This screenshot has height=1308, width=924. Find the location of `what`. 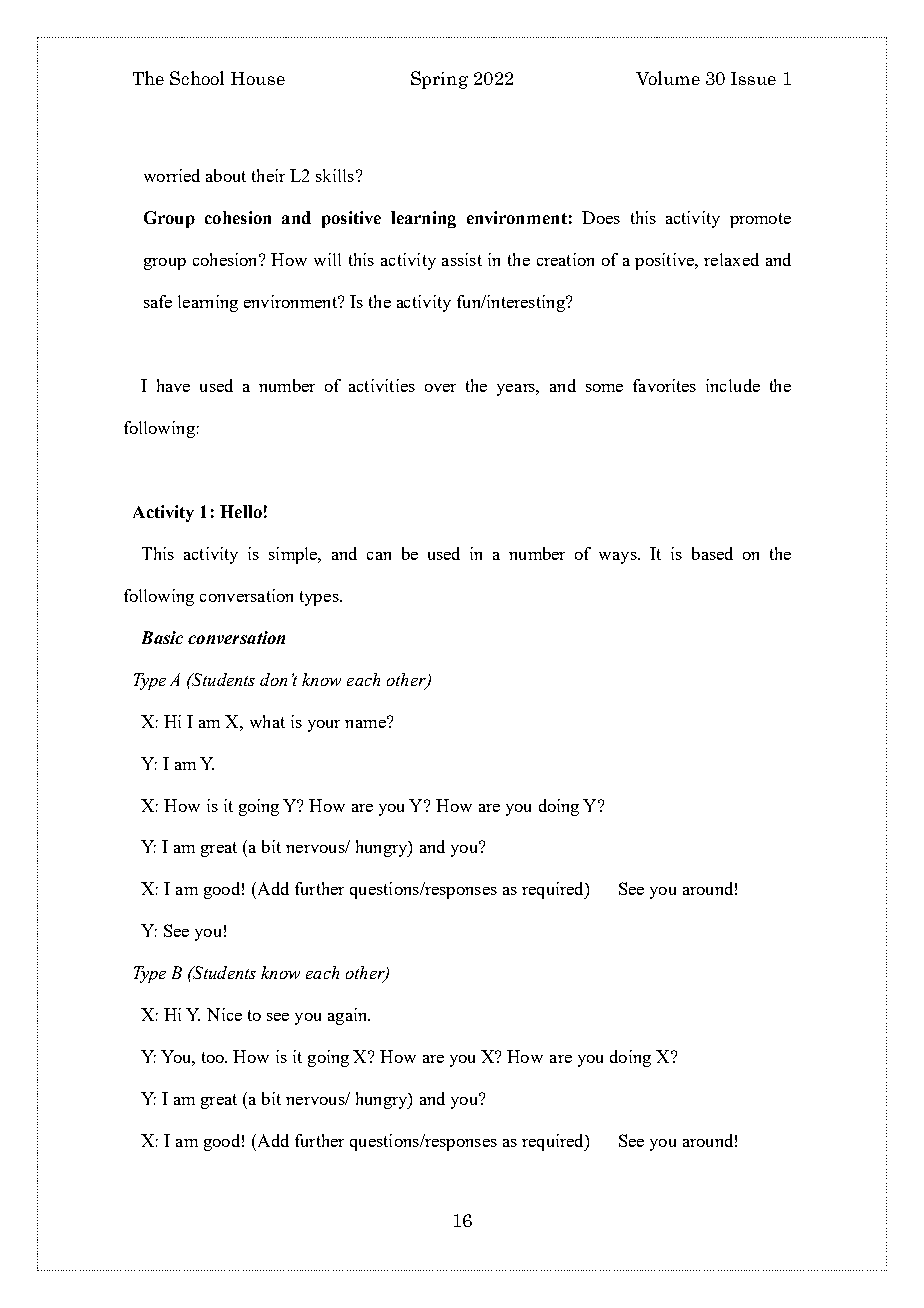

what is located at coordinates (267, 721).
